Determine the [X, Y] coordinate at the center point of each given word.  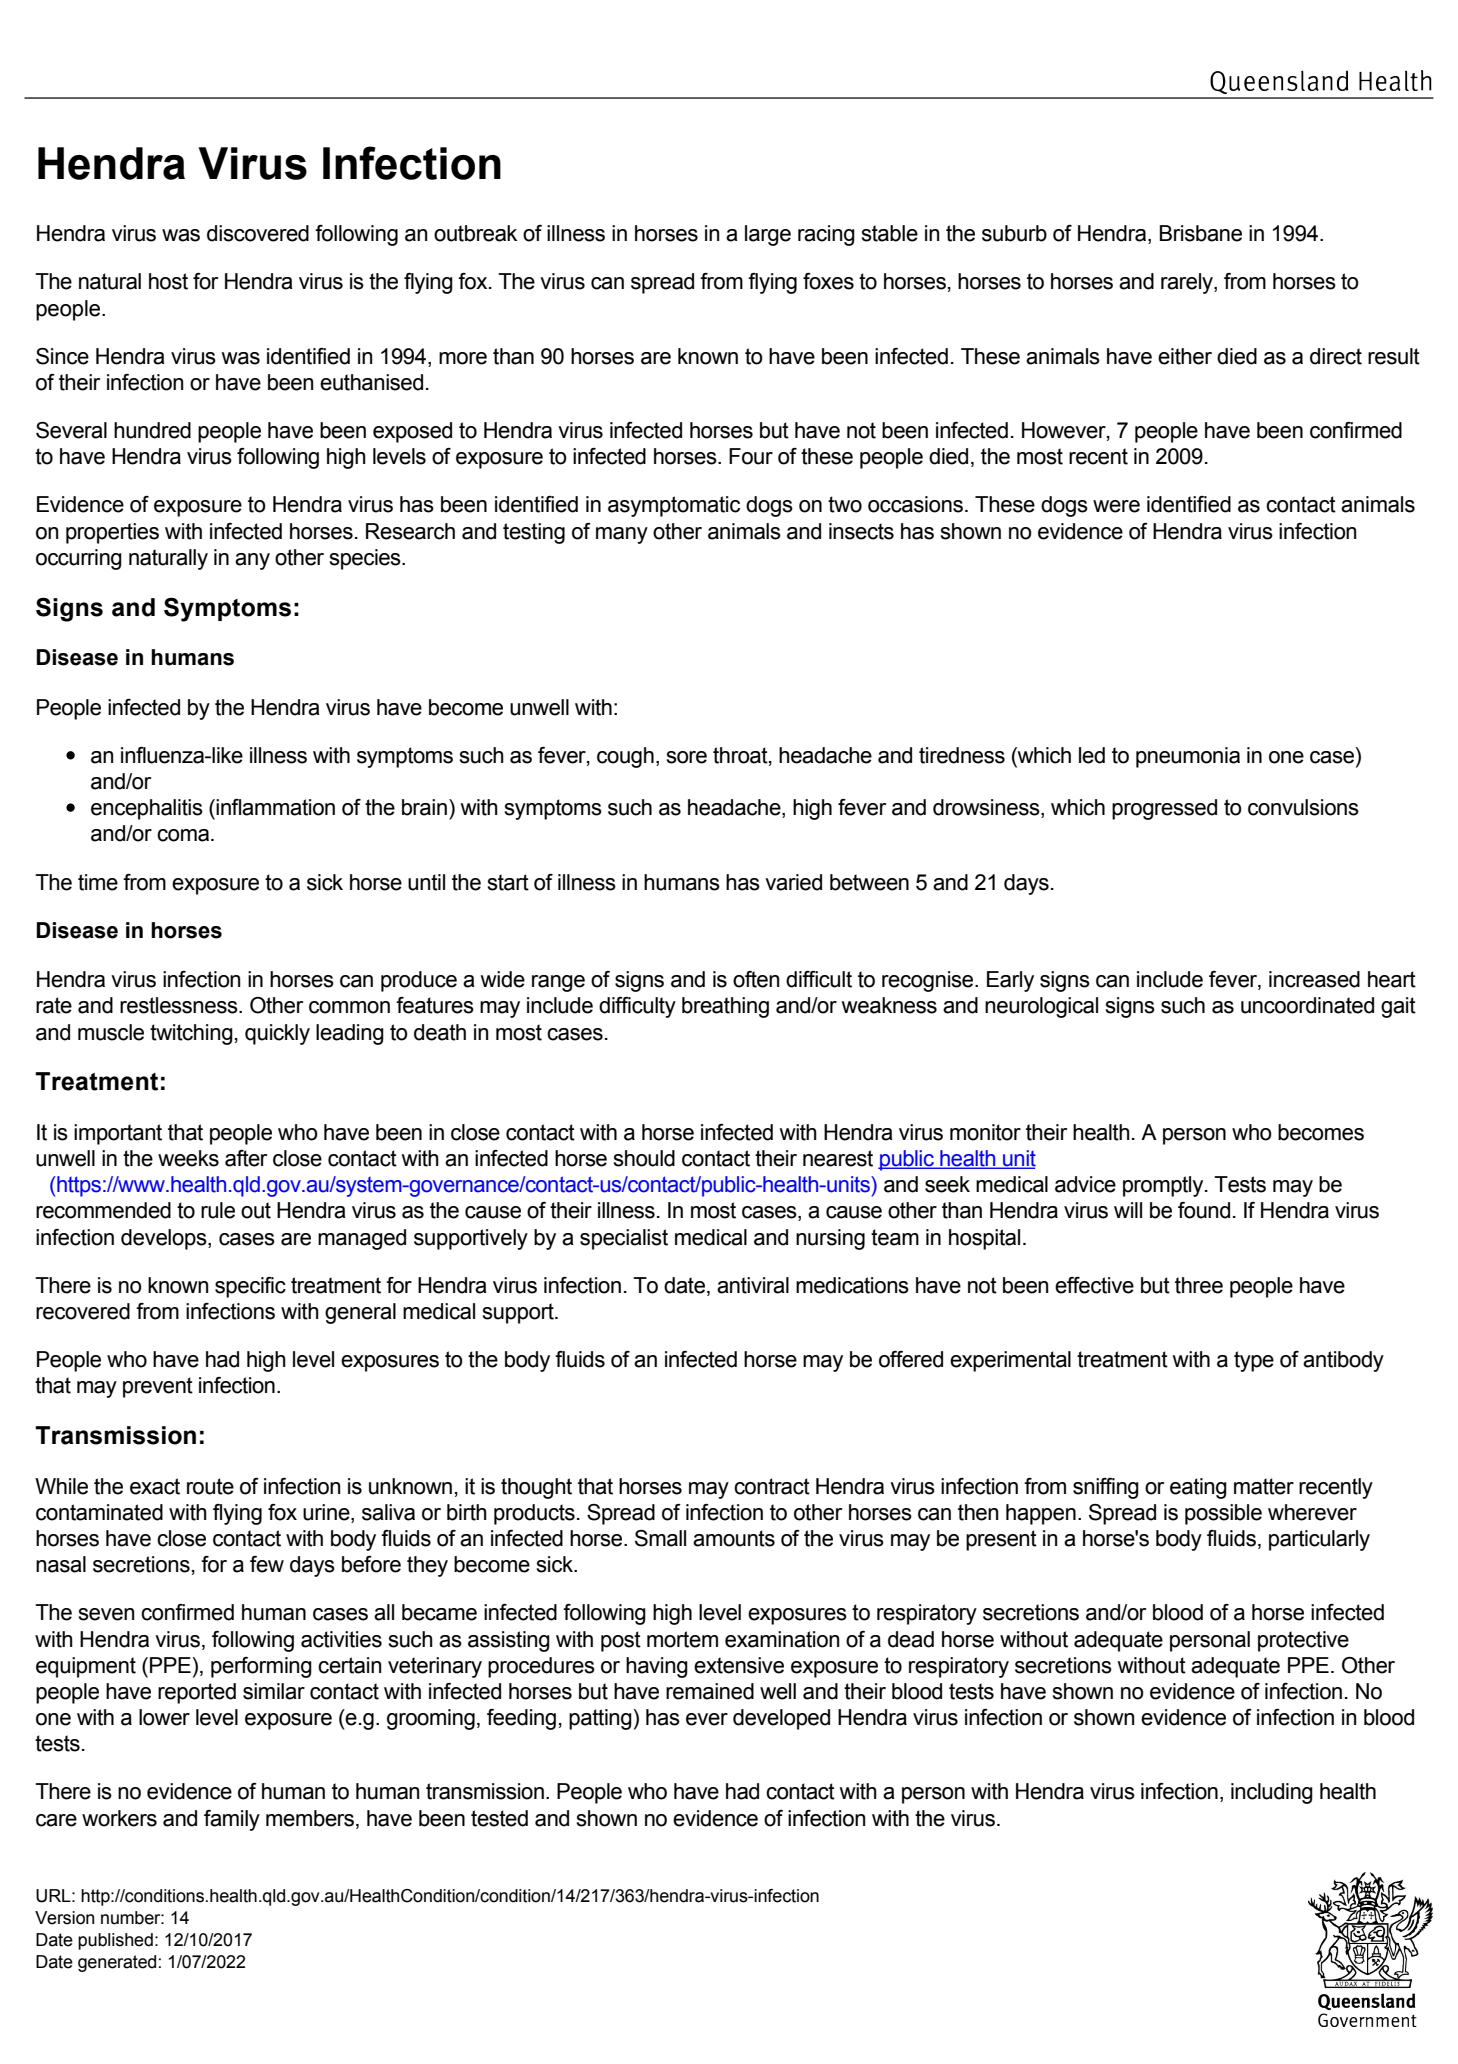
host [168, 281]
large [768, 235]
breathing [725, 1007]
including [1272, 1793]
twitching [191, 1034]
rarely [1188, 283]
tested [499, 1818]
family [232, 1820]
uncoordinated [1307, 1005]
